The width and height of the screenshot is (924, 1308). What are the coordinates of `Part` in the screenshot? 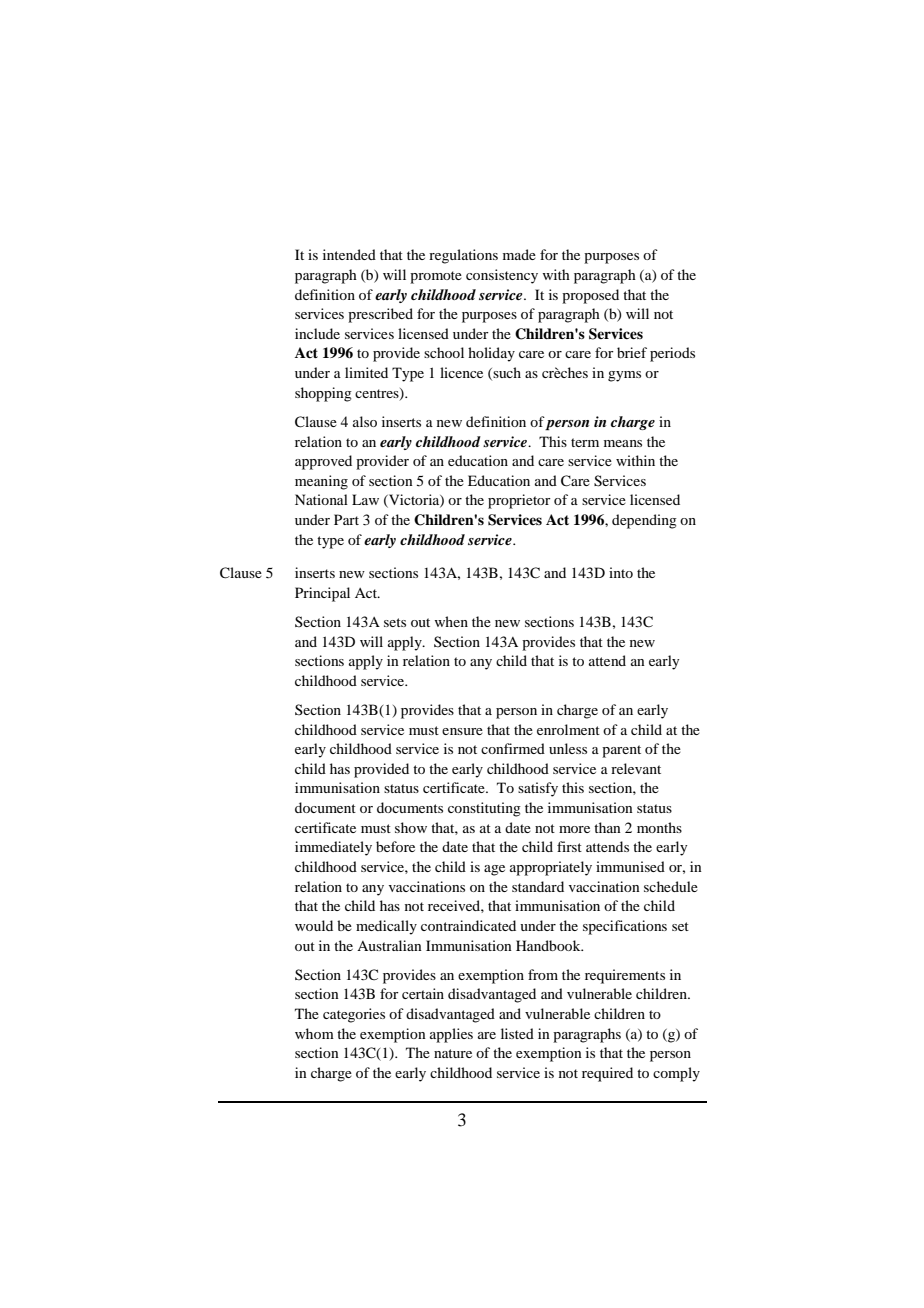 It's located at (346, 519).
